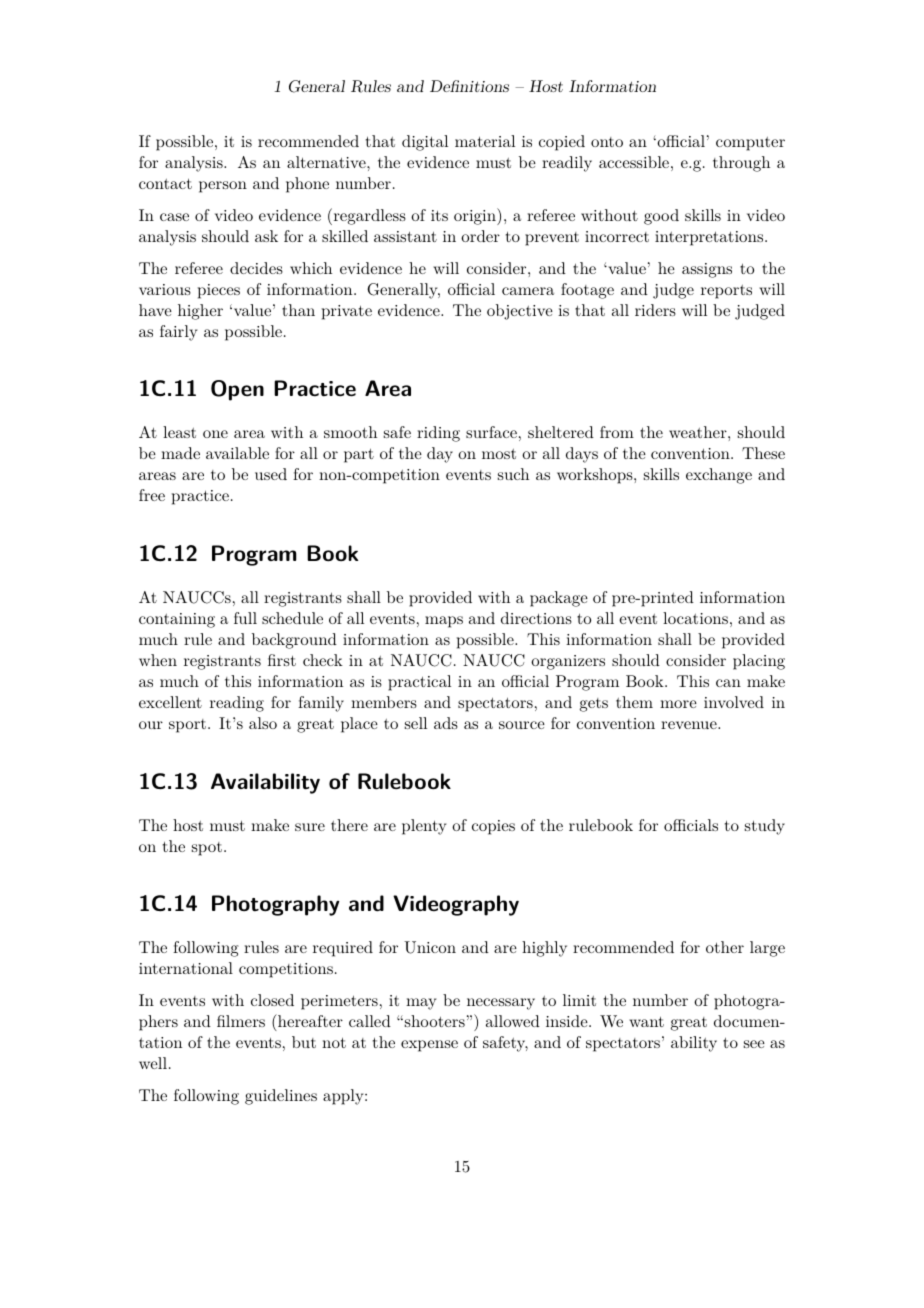 The height and width of the page is (1308, 924). What do you see at coordinates (695, 618) in the page?
I see `locations` at bounding box center [695, 618].
